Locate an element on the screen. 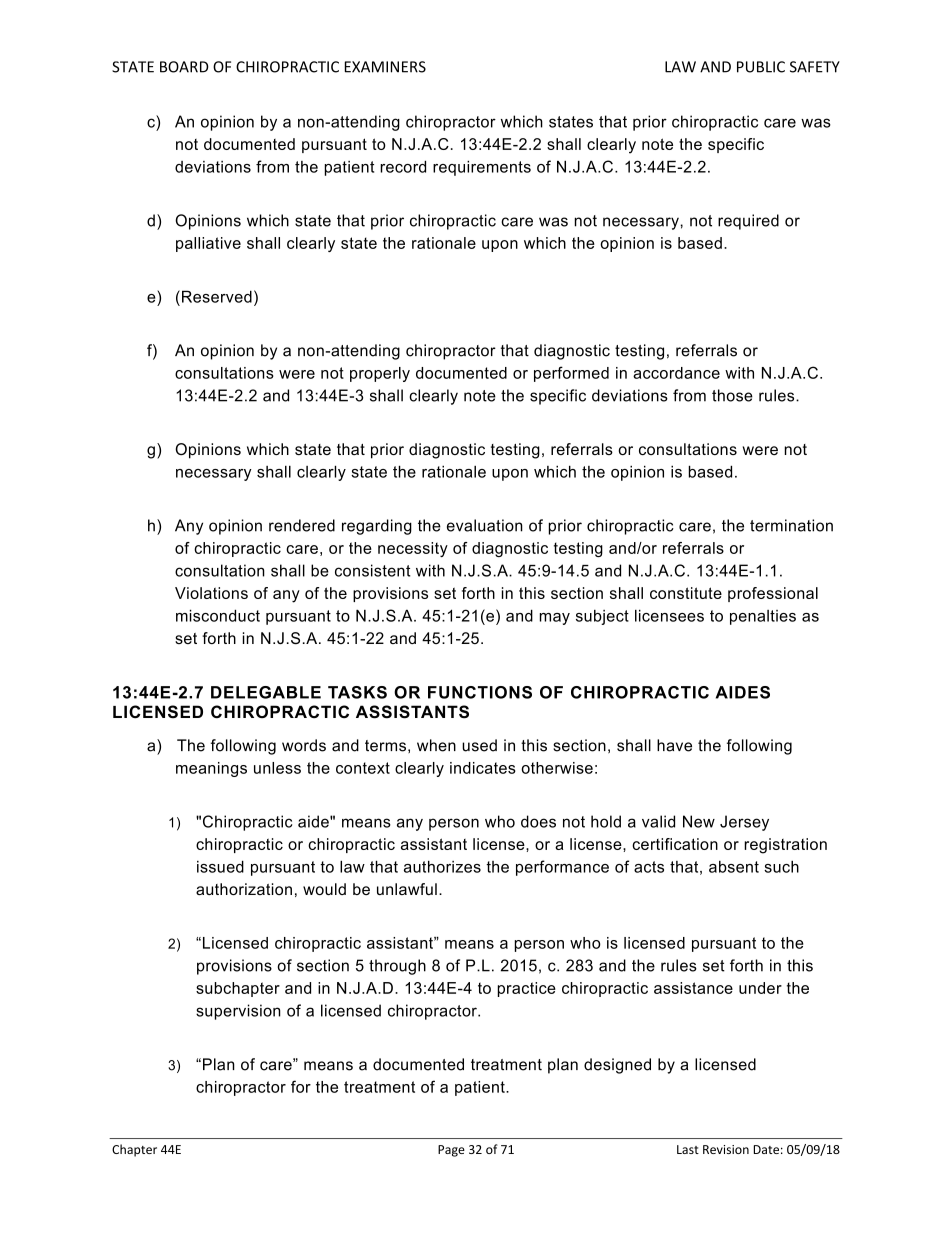 Image resolution: width=952 pixels, height=1233 pixels. requirements is located at coordinates (482, 168).
